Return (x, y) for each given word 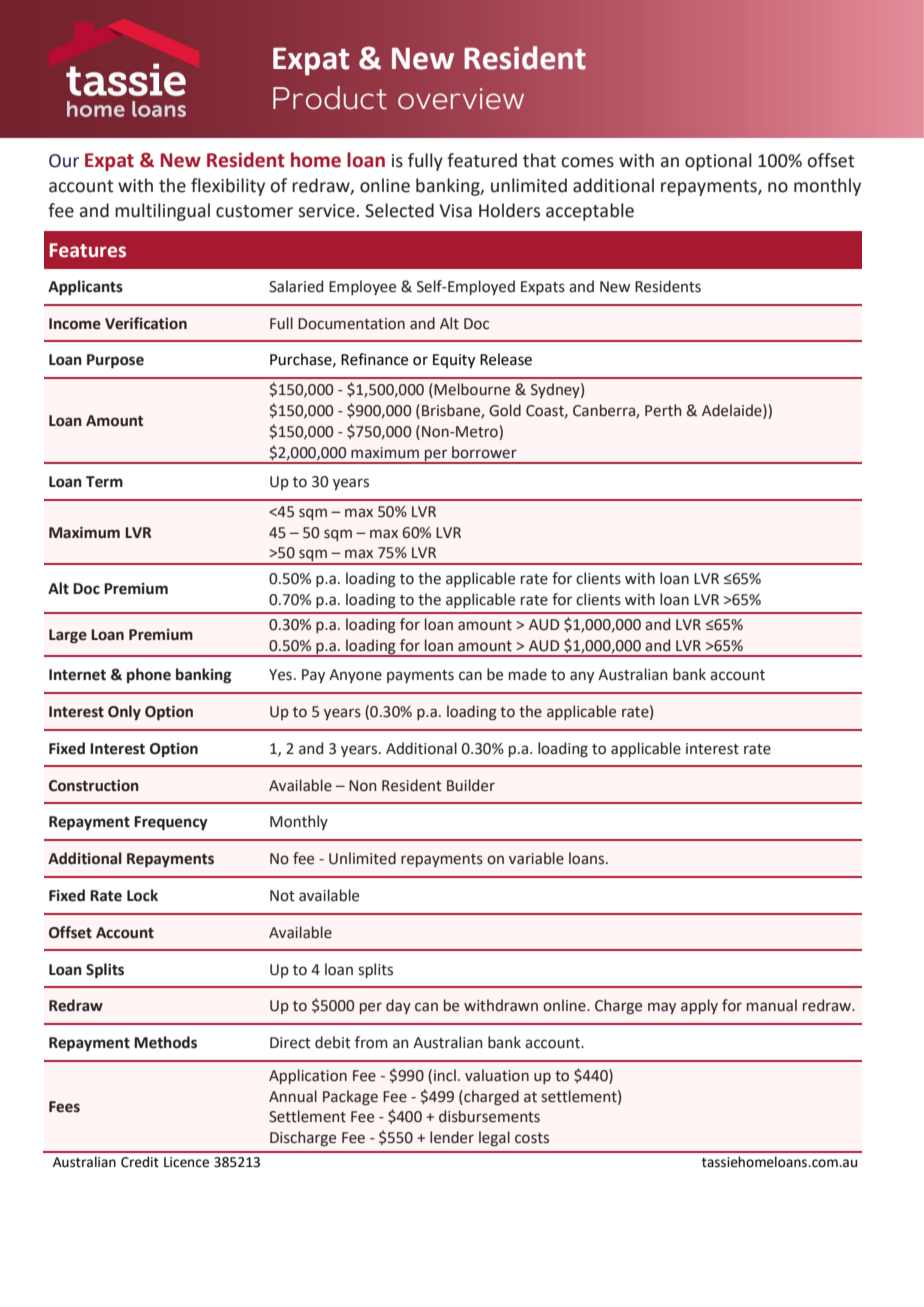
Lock (142, 895)
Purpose (115, 361)
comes (588, 162)
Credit (140, 1162)
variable (536, 858)
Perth (663, 410)
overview (461, 99)
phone (149, 675)
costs (532, 1138)
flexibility (228, 187)
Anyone (355, 676)
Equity (454, 361)
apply (699, 1006)
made (528, 674)
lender (452, 1137)
